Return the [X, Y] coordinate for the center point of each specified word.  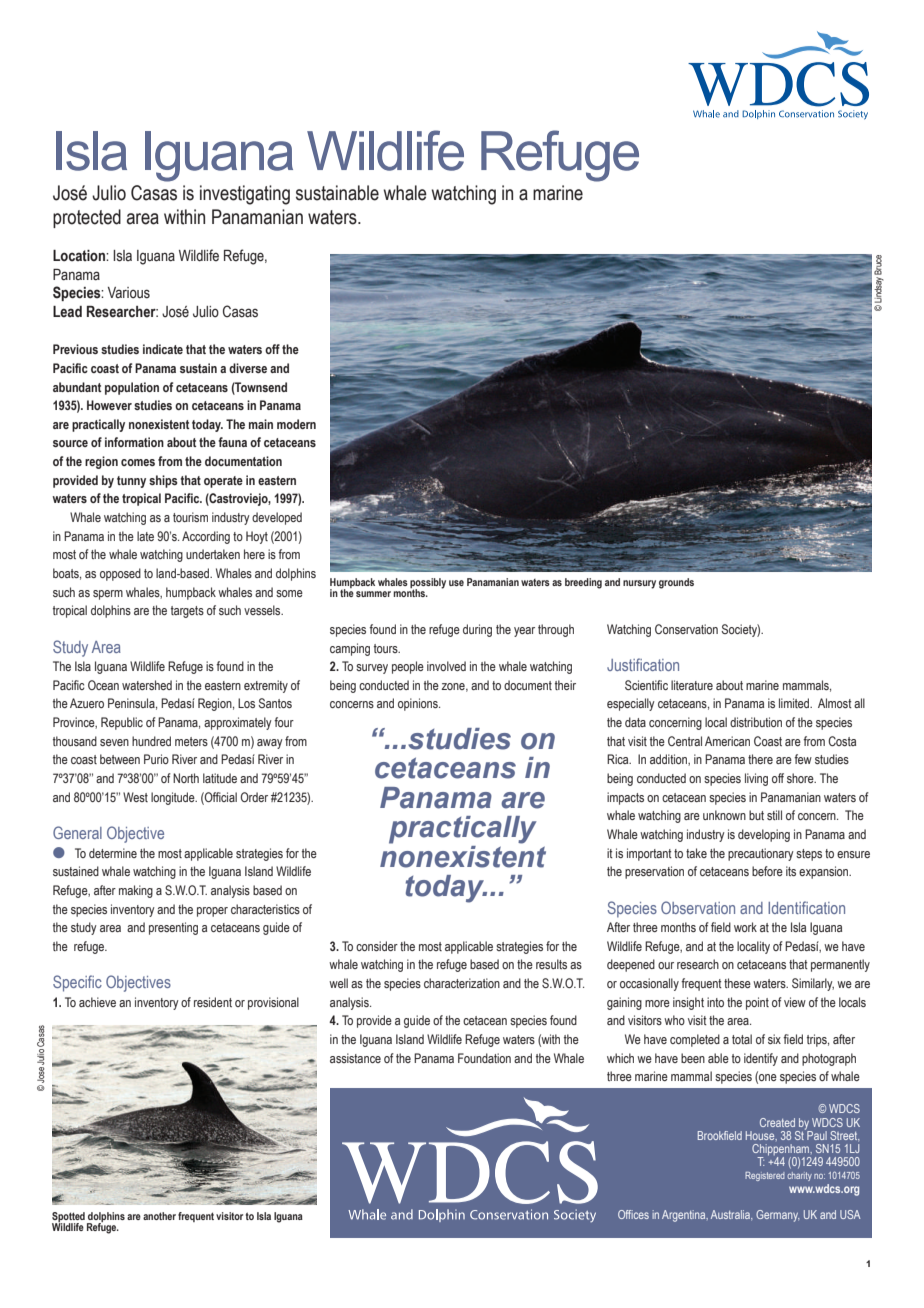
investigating [245, 195]
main [261, 424]
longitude [174, 798]
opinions [419, 704]
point [757, 1003]
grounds [676, 583]
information [134, 442]
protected [87, 218]
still [774, 815]
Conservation [686, 629]
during [477, 630]
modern [296, 424]
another [159, 1216]
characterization [462, 983]
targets [187, 612]
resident [213, 1002]
